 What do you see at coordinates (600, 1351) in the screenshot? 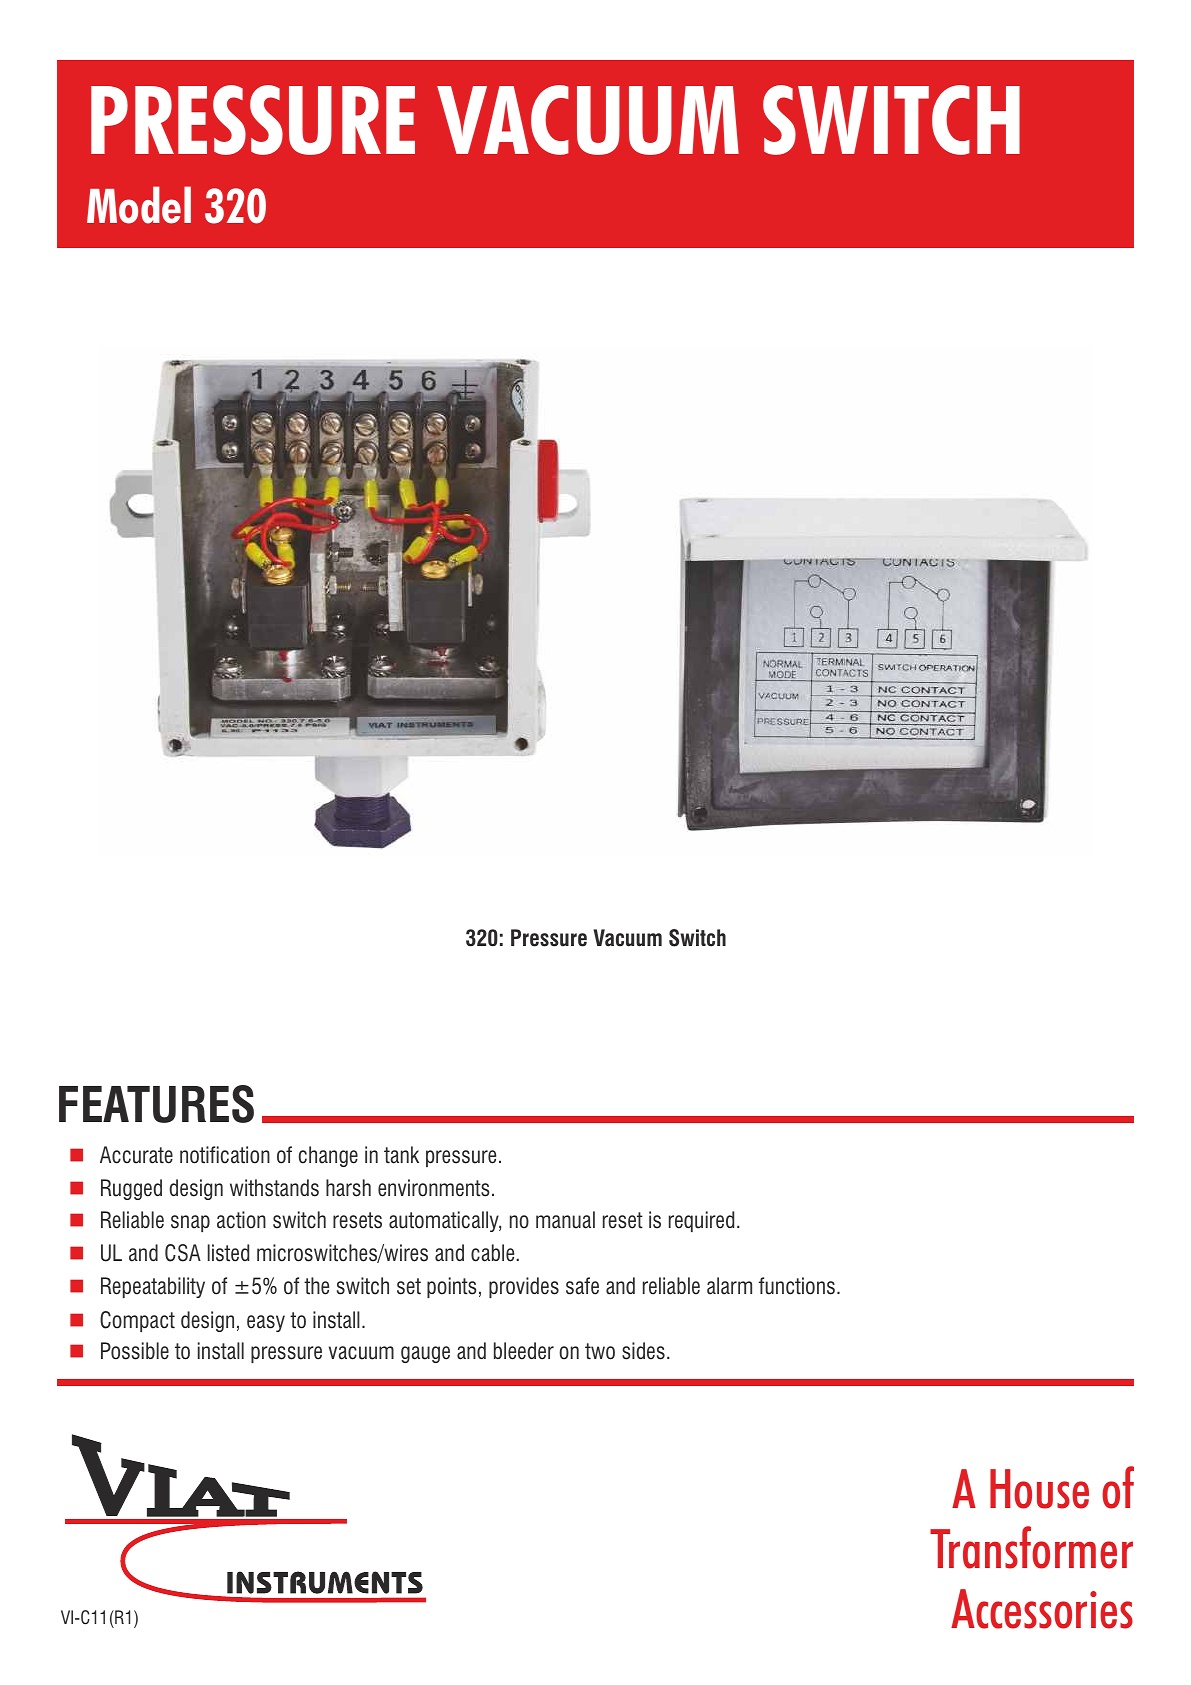
I see `two` at bounding box center [600, 1351].
